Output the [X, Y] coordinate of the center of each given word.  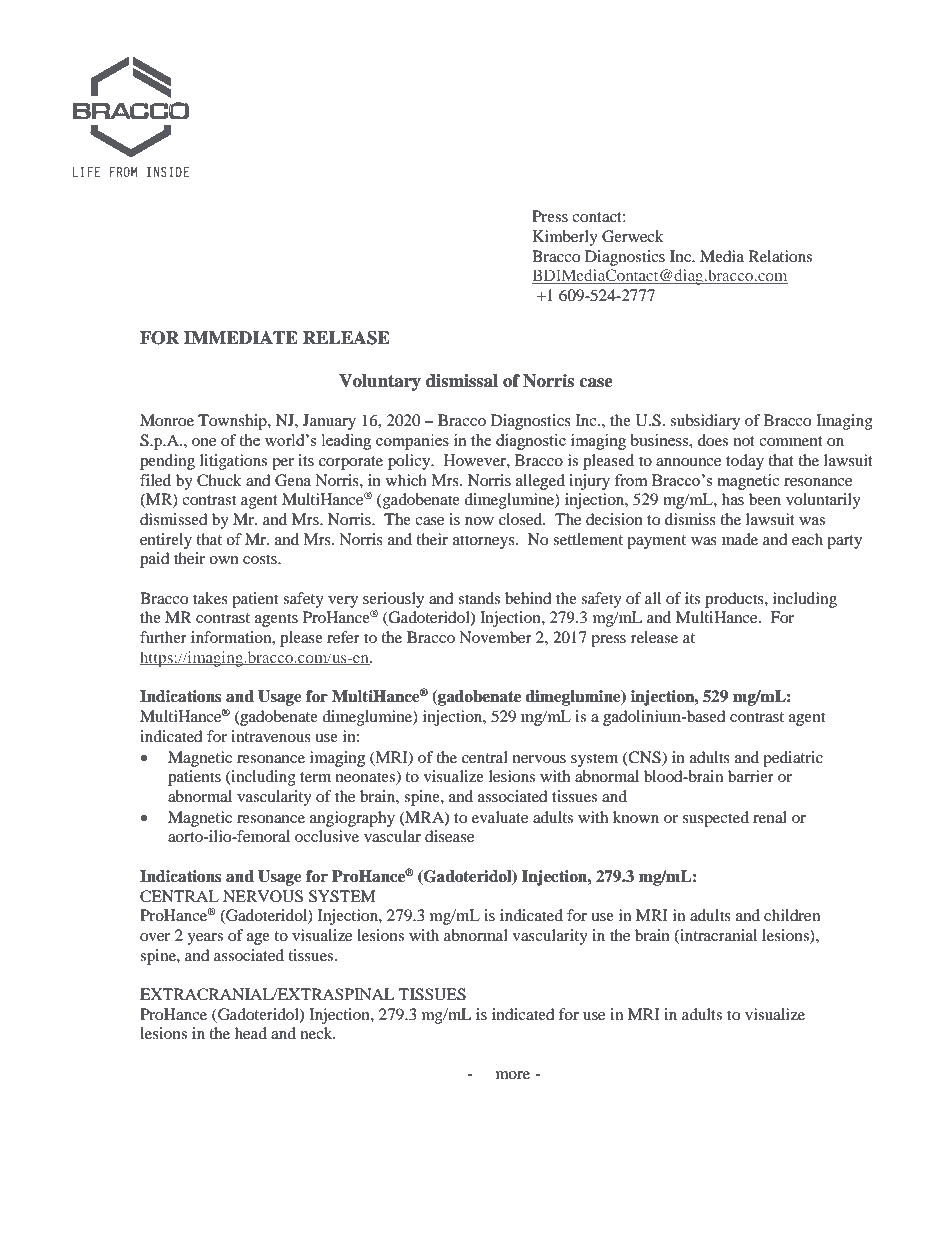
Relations [780, 256]
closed [522, 519]
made [740, 539]
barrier [751, 776]
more [513, 1075]
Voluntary [380, 382]
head [251, 1033]
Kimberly [565, 238]
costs [261, 559]
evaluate [500, 817]
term [315, 777]
